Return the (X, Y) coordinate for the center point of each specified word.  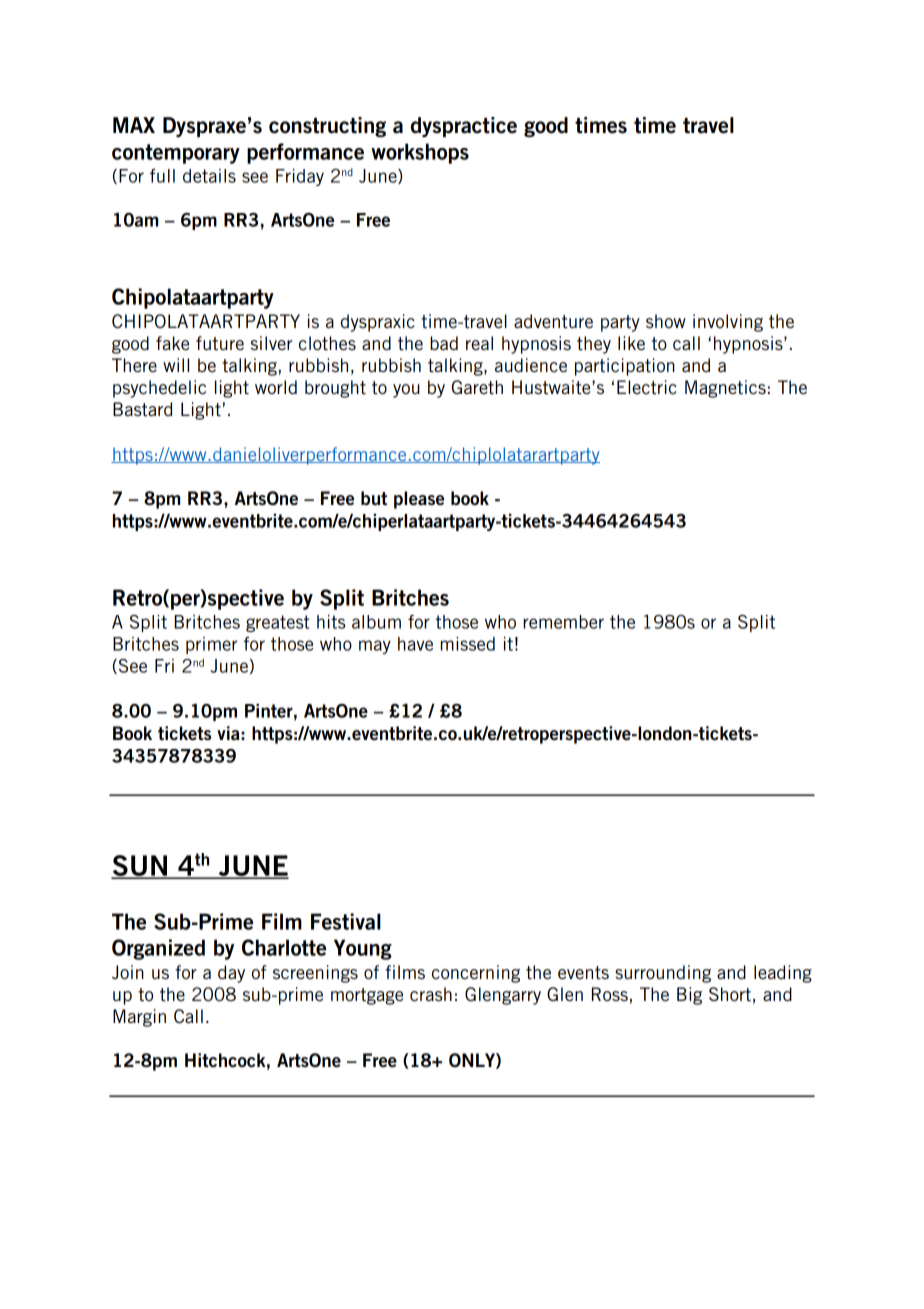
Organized (158, 949)
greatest (277, 623)
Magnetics (725, 389)
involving (728, 323)
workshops (420, 153)
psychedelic (159, 389)
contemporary (176, 154)
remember (563, 622)
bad (444, 343)
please (419, 500)
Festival (346, 921)
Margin (139, 1018)
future (220, 343)
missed (468, 644)
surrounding (663, 974)
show (666, 321)
